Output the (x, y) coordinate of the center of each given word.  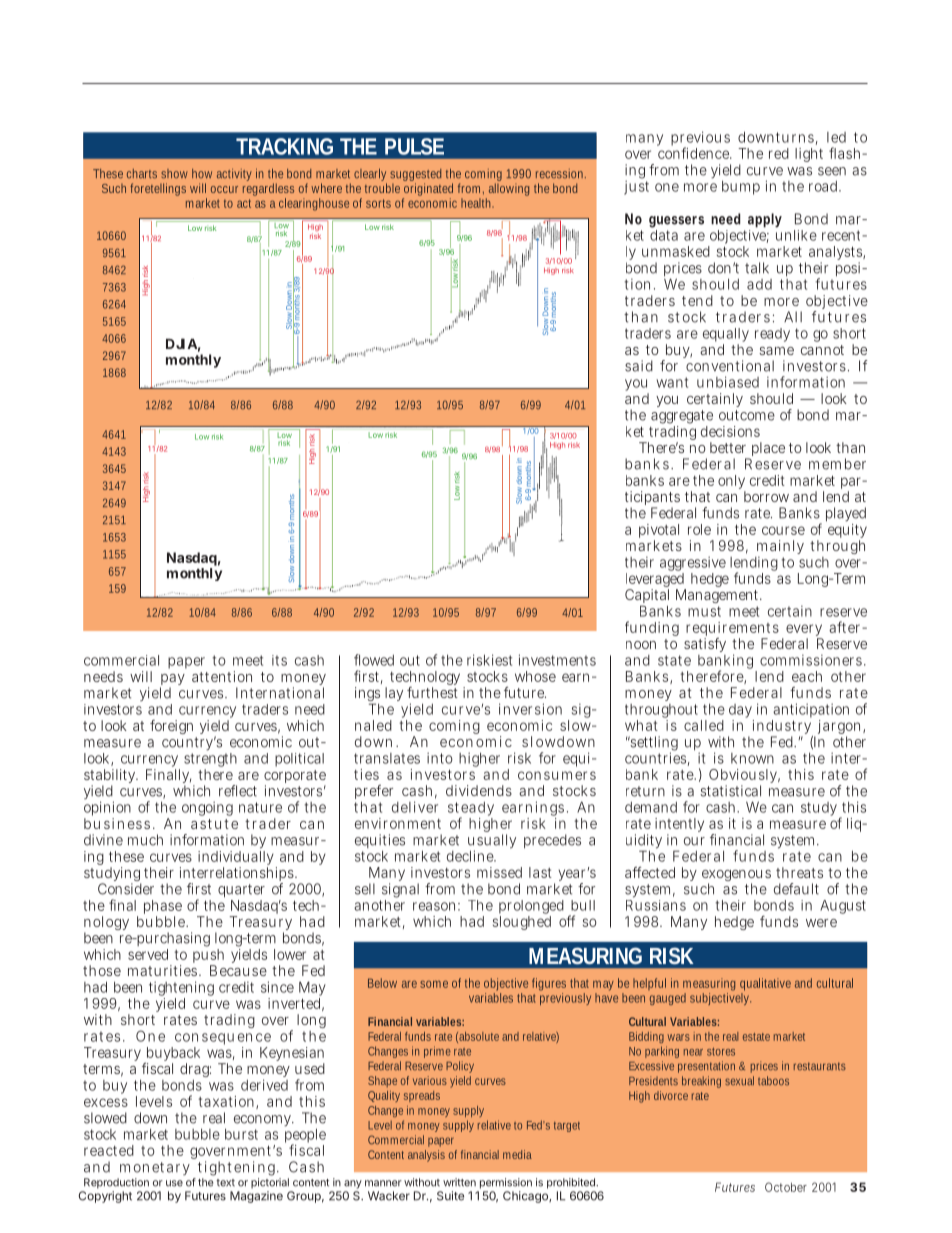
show (174, 174)
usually (492, 842)
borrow (766, 496)
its (279, 660)
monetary (155, 1168)
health (477, 203)
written (459, 1182)
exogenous (736, 877)
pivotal (659, 532)
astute (214, 824)
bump (741, 187)
